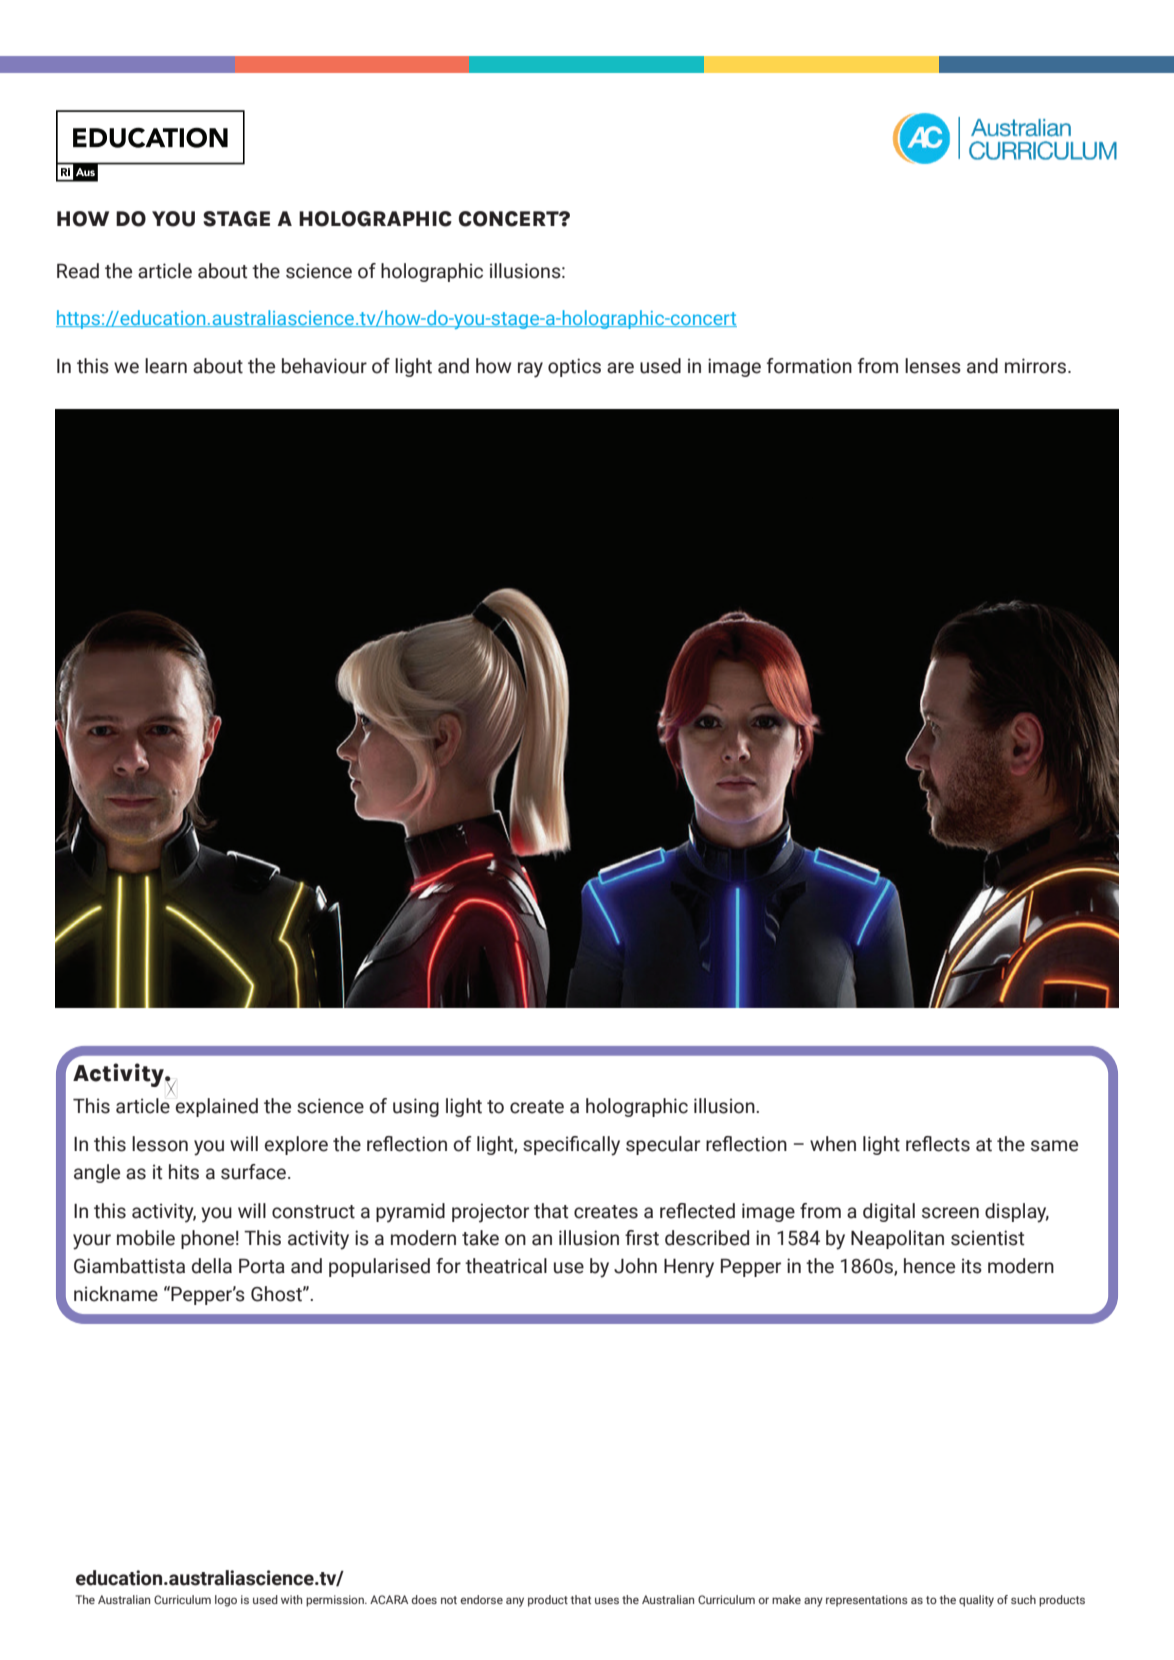  I want to click on lenses, so click(933, 366).
